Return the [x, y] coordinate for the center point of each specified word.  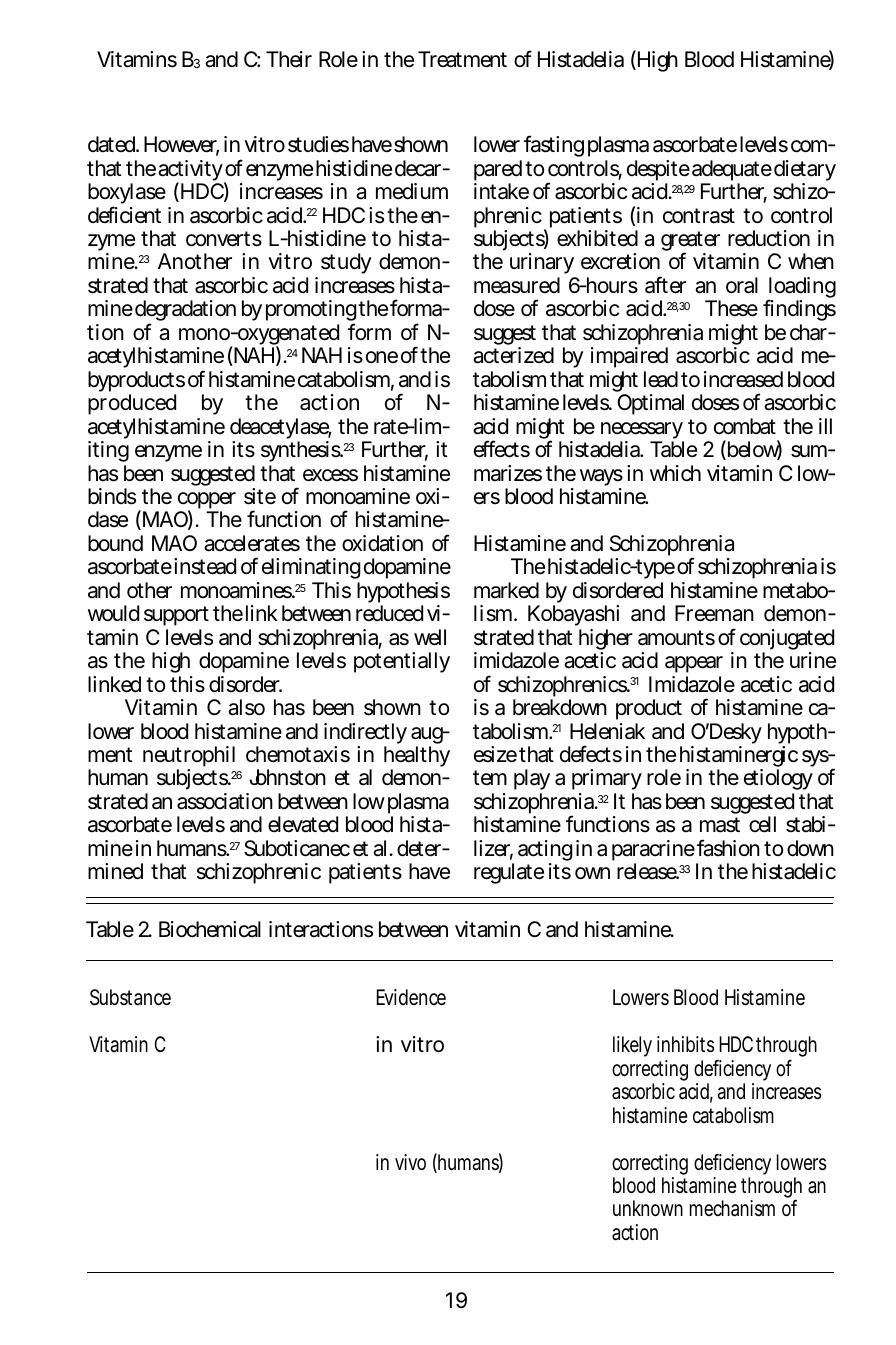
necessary [642, 432]
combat [745, 426]
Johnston [288, 777]
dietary [805, 172]
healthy [417, 758]
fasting [554, 146]
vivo [410, 1162]
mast [720, 825]
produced [132, 404]
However [181, 145]
